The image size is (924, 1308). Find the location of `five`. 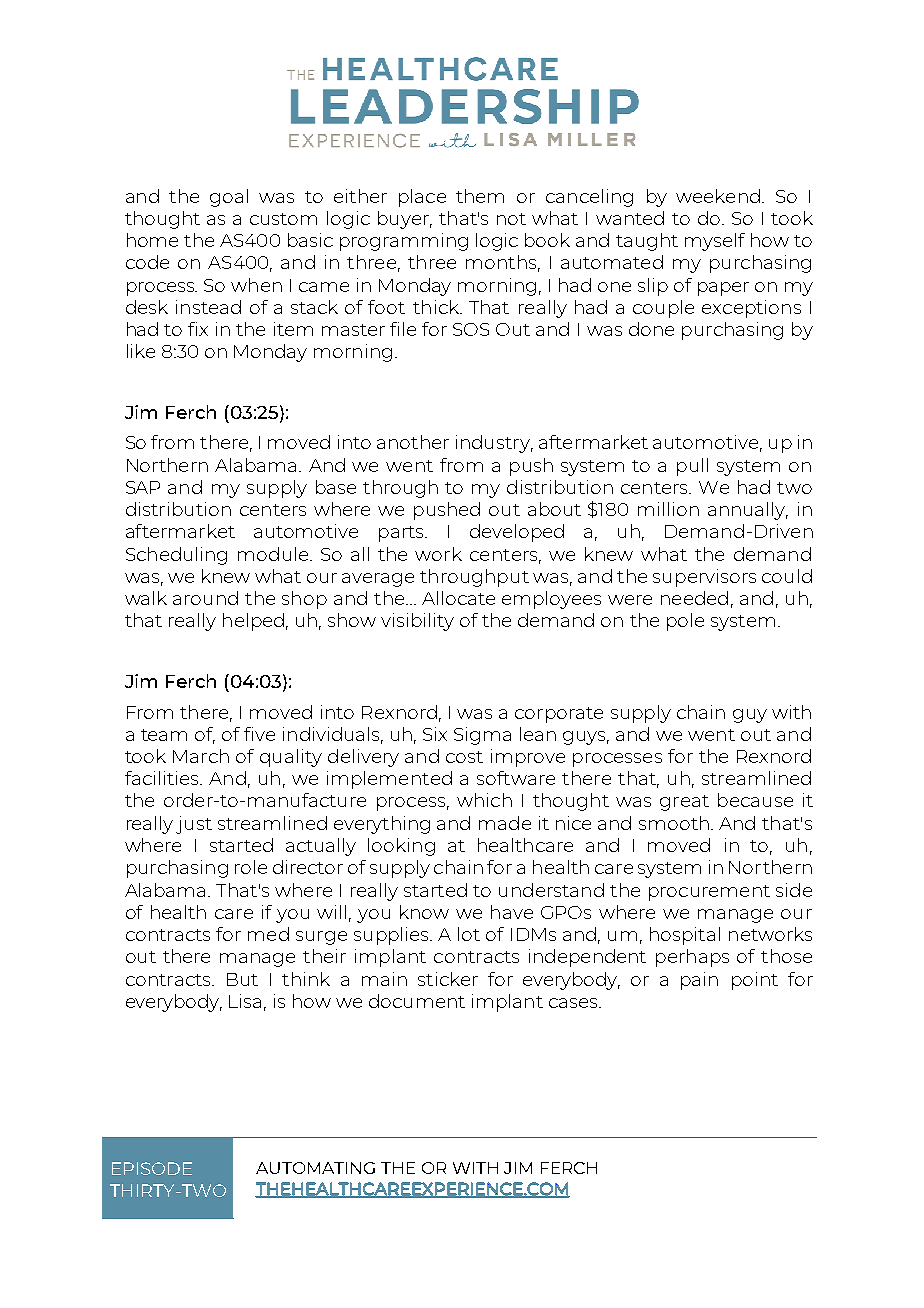

five is located at coordinates (259, 734).
